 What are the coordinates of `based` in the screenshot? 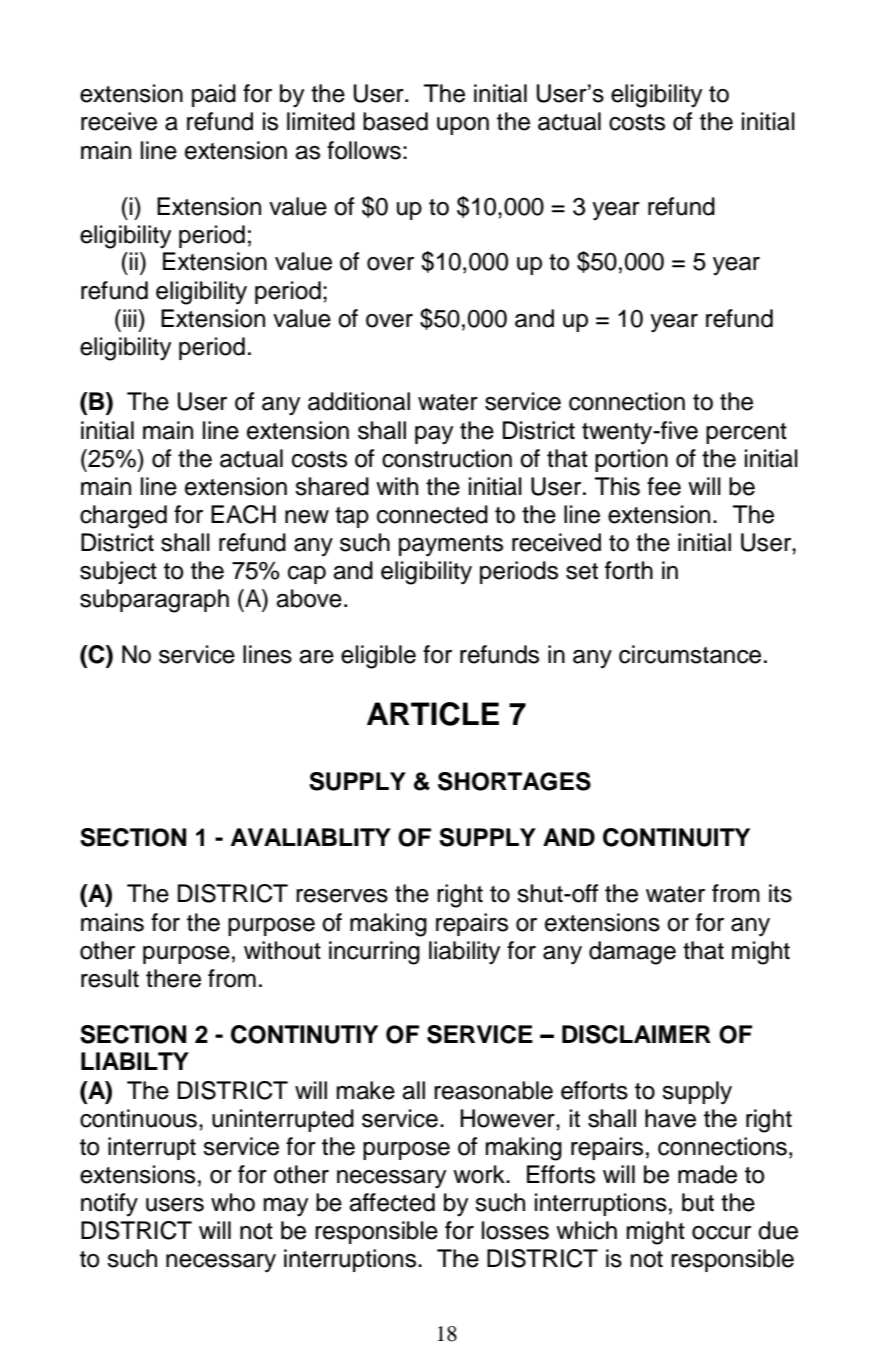 It's located at (395, 121).
